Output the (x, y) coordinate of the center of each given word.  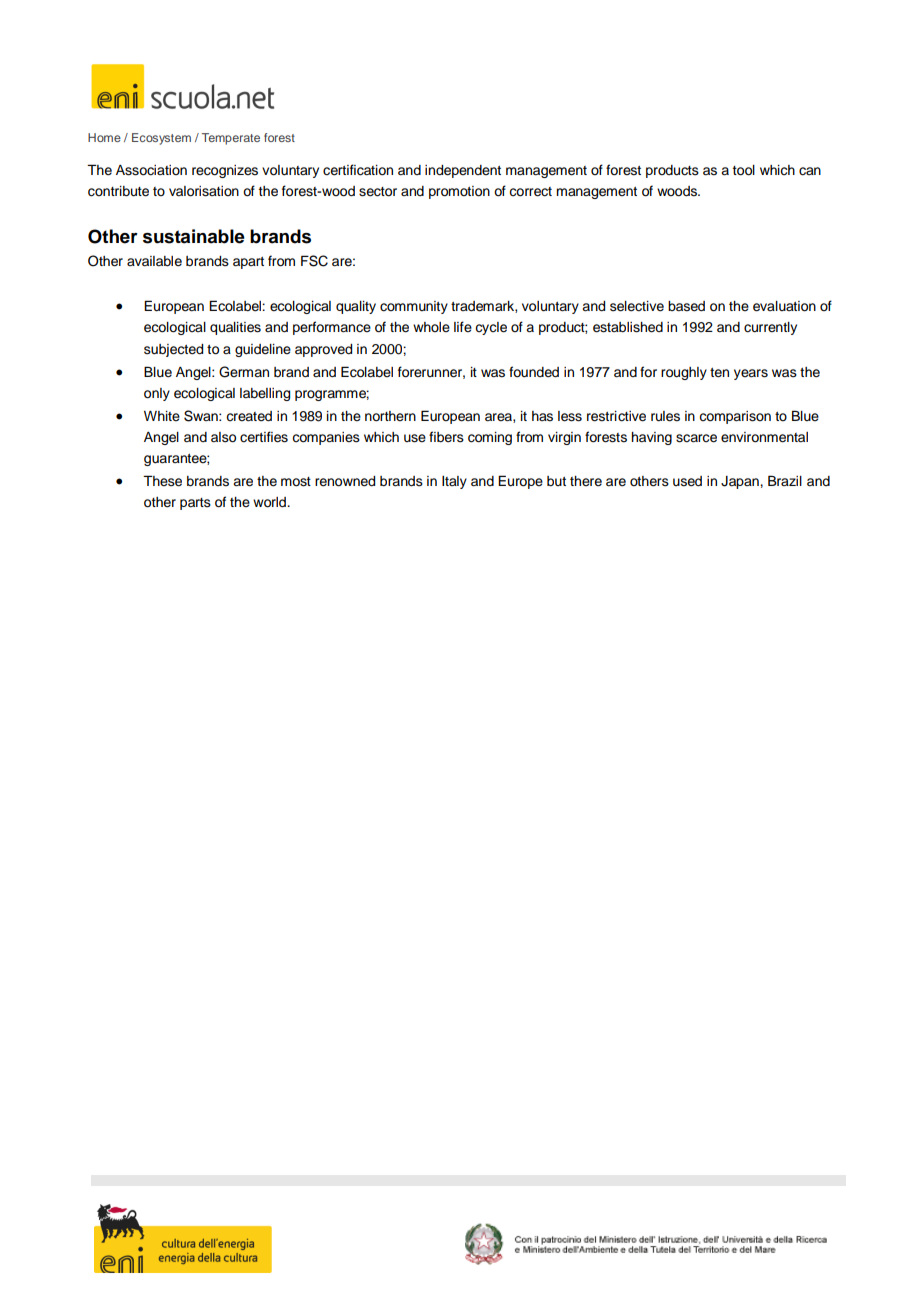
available (154, 261)
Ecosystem (161, 139)
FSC (314, 261)
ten (719, 373)
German (244, 372)
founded (534, 372)
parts (195, 504)
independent (463, 171)
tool (744, 170)
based (686, 306)
